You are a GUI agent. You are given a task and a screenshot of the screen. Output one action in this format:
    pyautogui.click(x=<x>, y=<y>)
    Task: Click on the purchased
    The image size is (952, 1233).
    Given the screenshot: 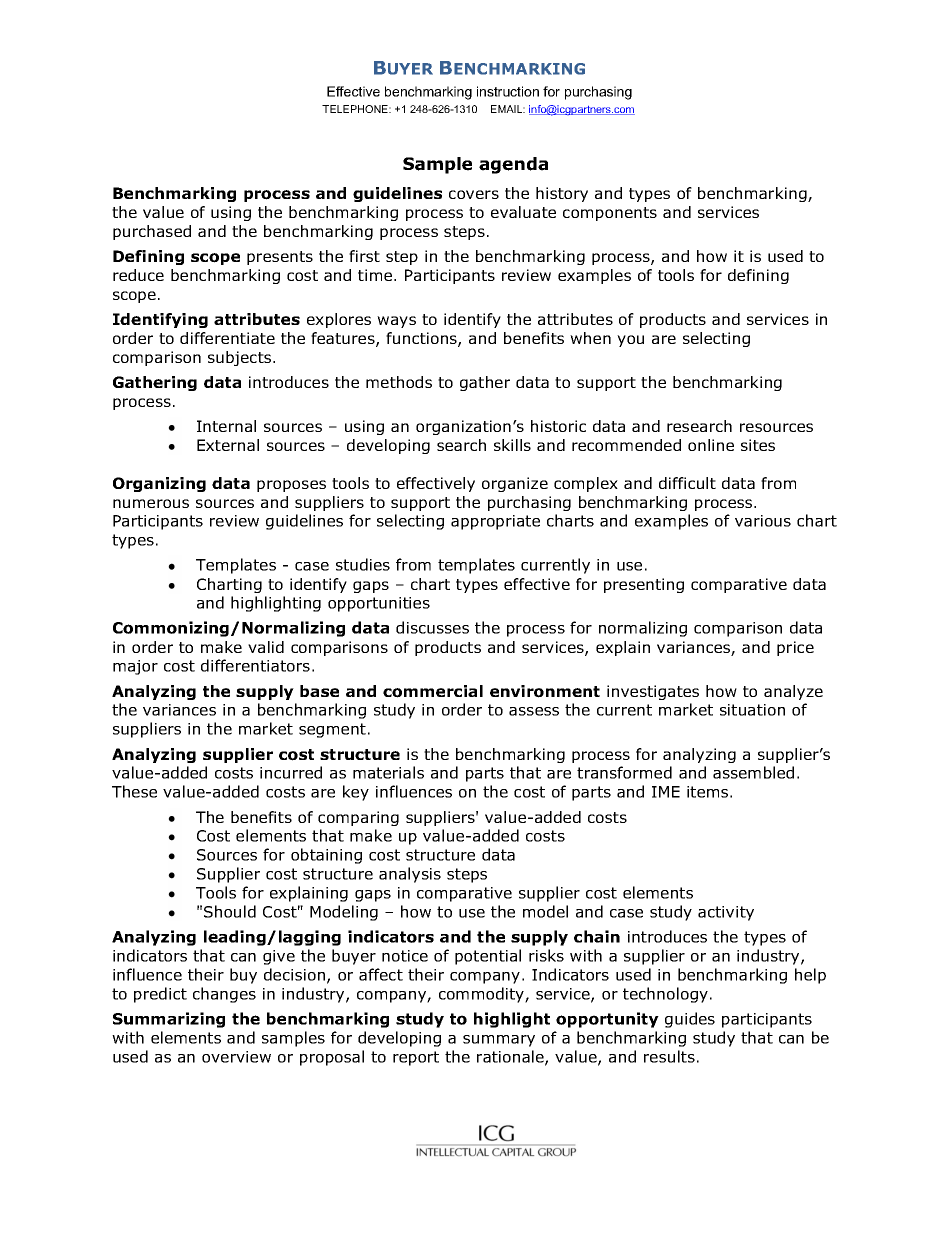 What is the action you would take?
    pyautogui.click(x=152, y=232)
